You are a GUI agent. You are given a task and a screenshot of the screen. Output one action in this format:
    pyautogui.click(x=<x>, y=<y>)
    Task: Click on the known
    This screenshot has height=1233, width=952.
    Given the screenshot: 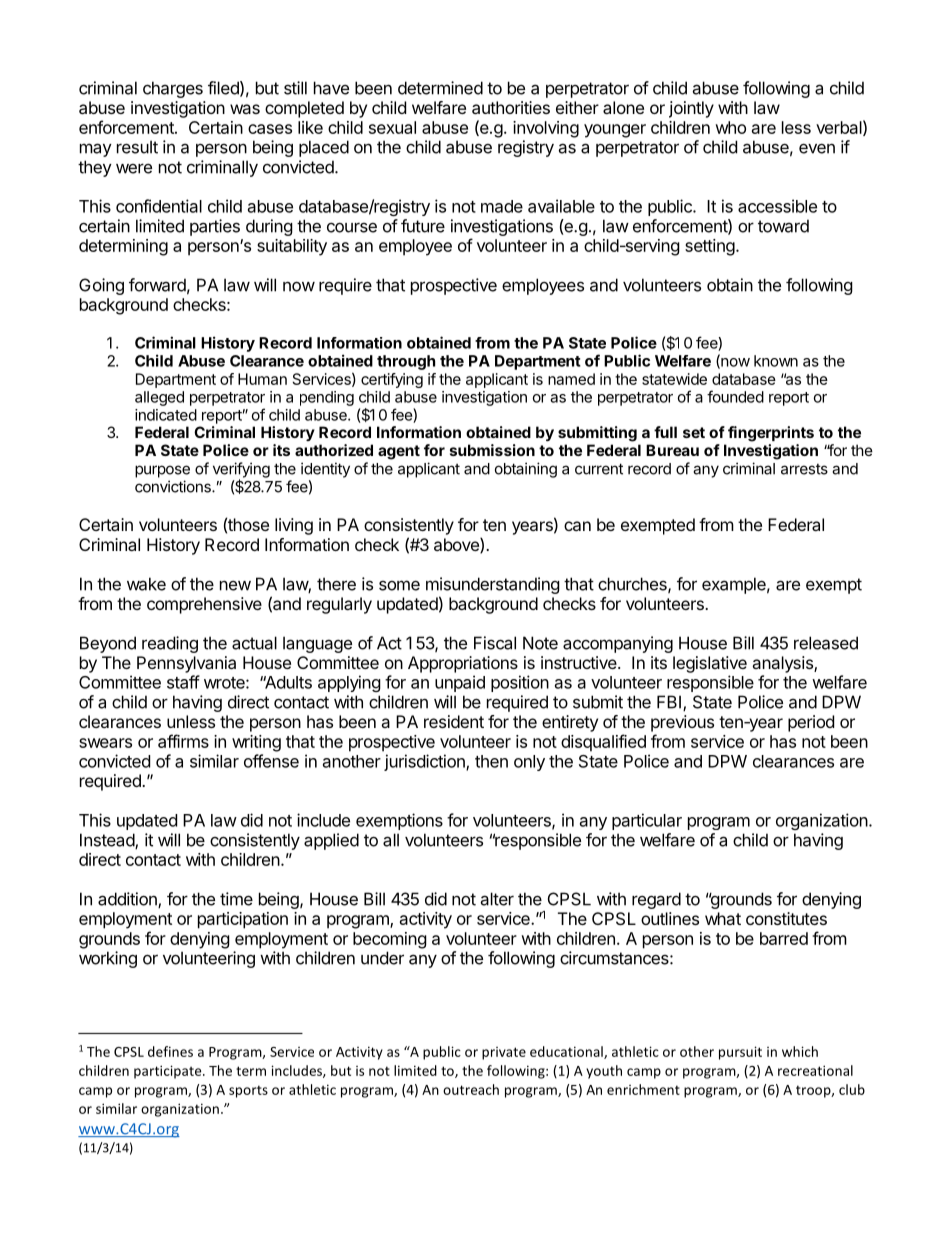 What is the action you would take?
    pyautogui.click(x=776, y=361)
